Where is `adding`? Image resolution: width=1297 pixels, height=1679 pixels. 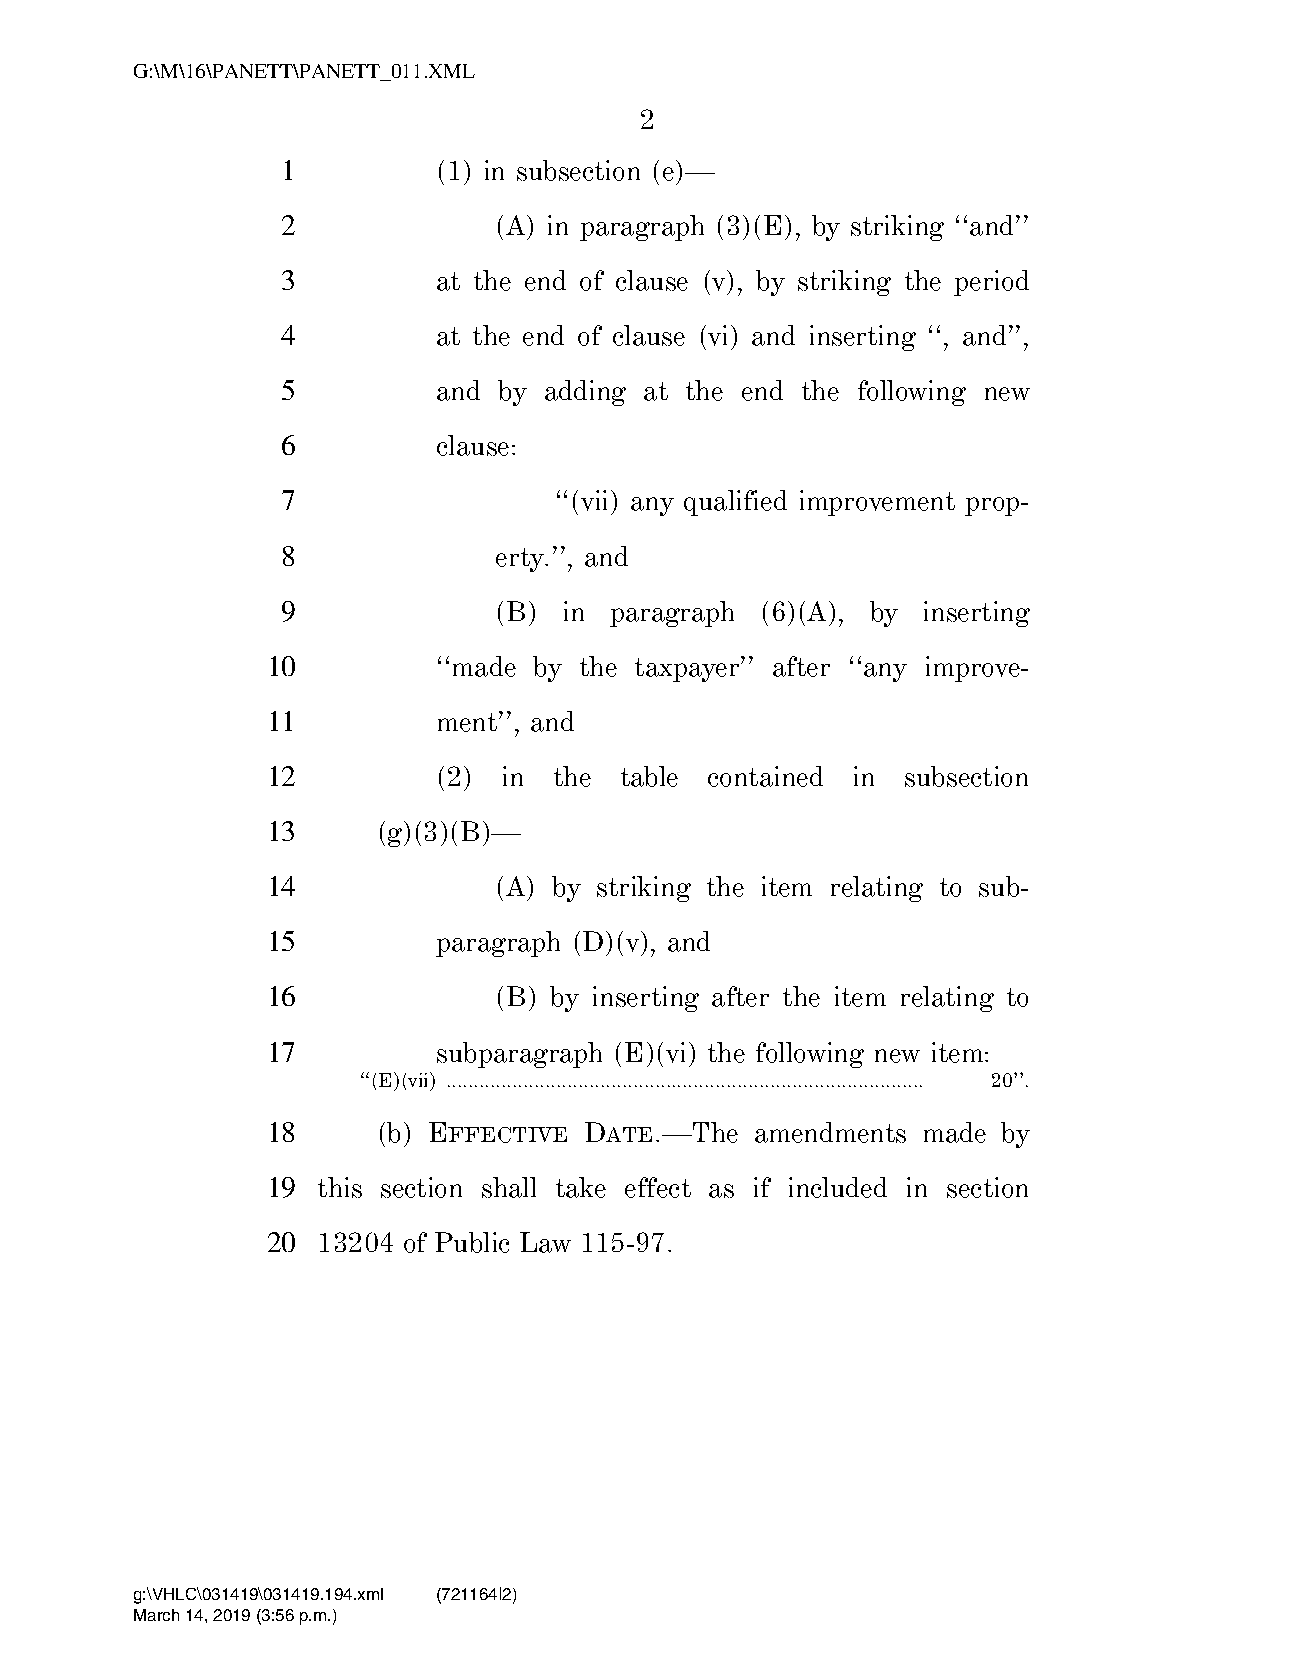 adding is located at coordinates (585, 393).
